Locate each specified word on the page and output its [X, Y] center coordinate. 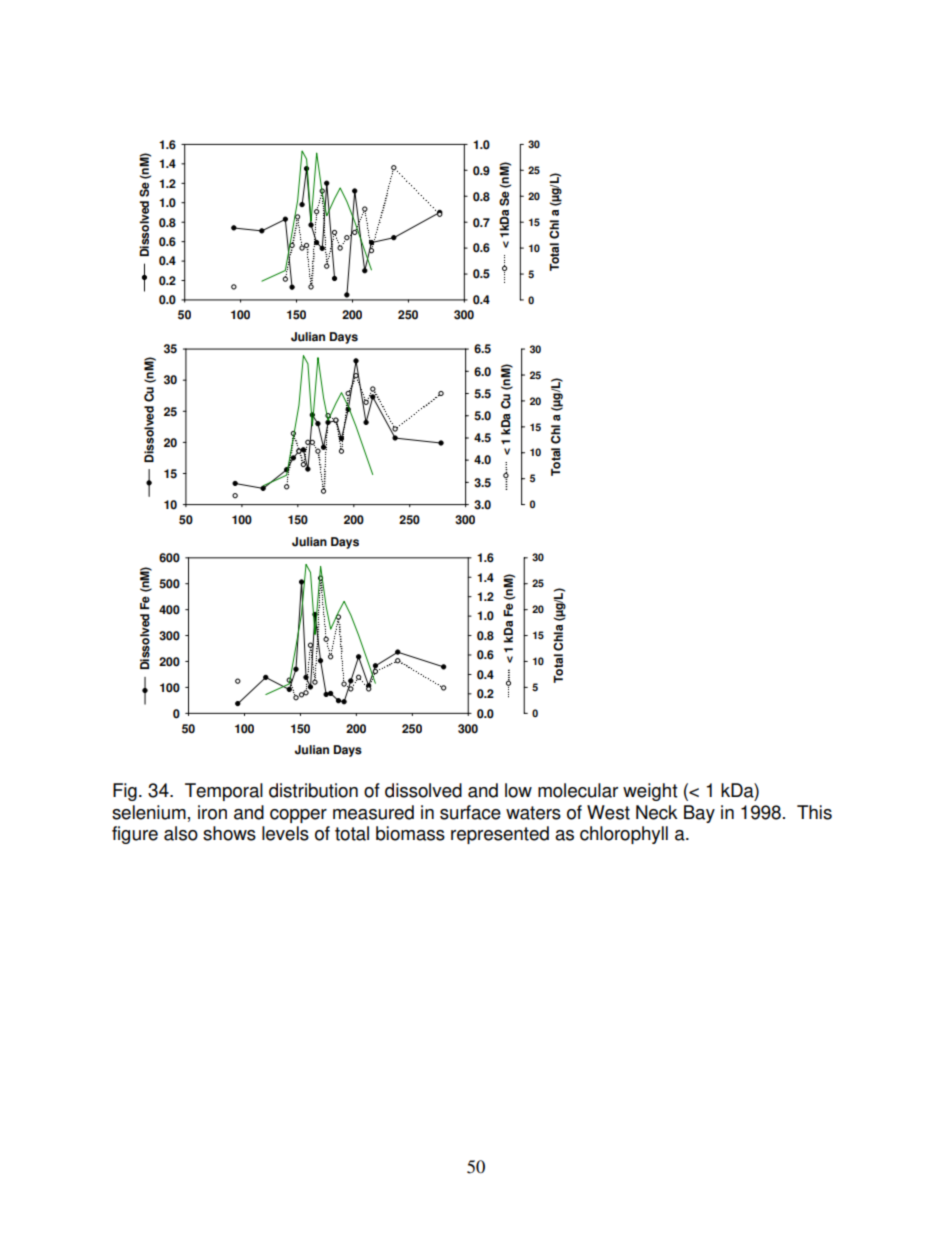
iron [212, 812]
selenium [149, 812]
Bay [699, 814]
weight [650, 792]
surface [470, 812]
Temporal [224, 792]
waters [533, 813]
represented [500, 835]
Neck [657, 812]
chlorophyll [624, 835]
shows [229, 833]
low [518, 790]
